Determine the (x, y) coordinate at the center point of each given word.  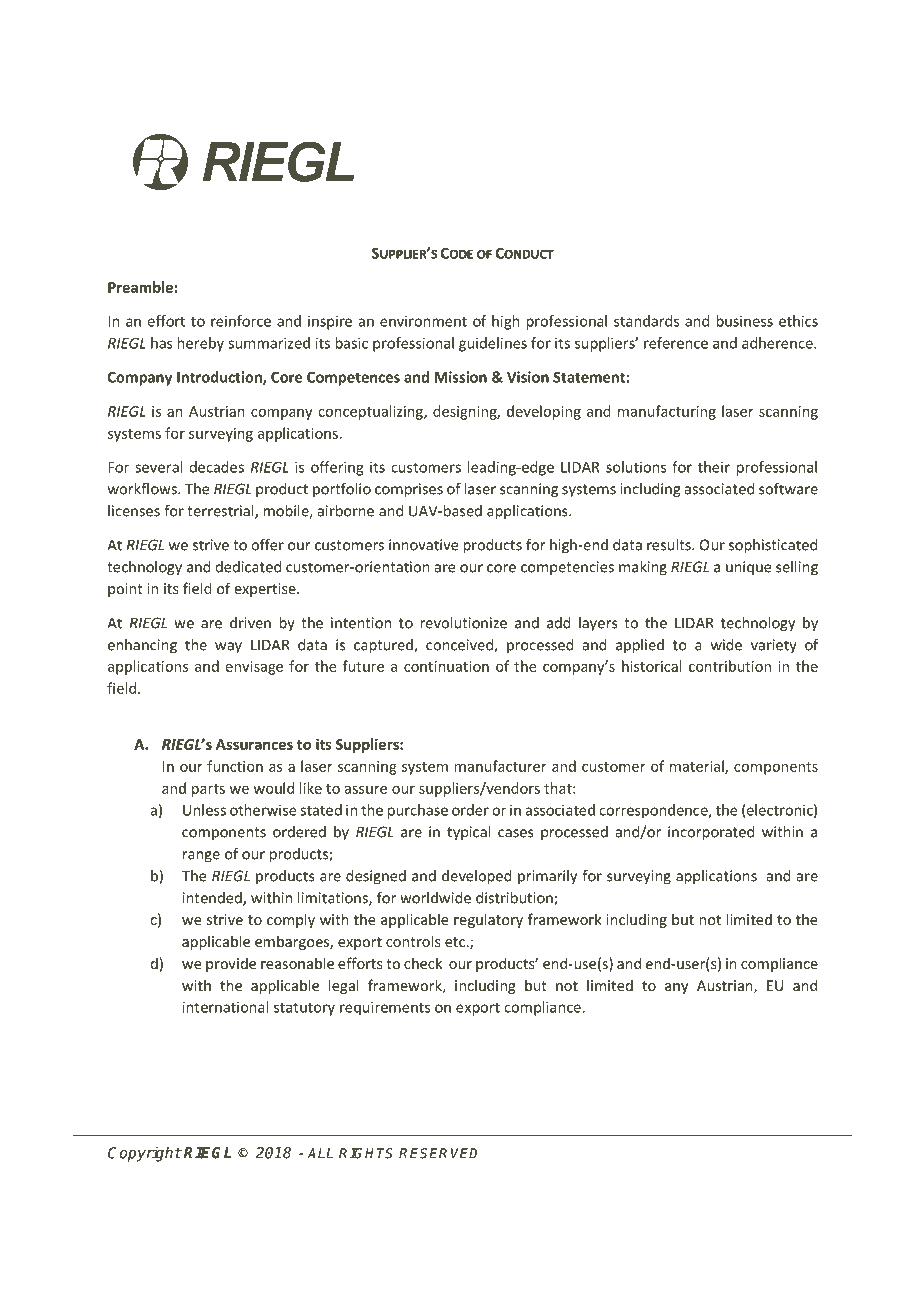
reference (676, 343)
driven (250, 623)
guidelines (493, 344)
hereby (201, 344)
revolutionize (463, 623)
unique (749, 568)
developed (477, 877)
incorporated (711, 833)
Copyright (145, 1154)
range (201, 857)
